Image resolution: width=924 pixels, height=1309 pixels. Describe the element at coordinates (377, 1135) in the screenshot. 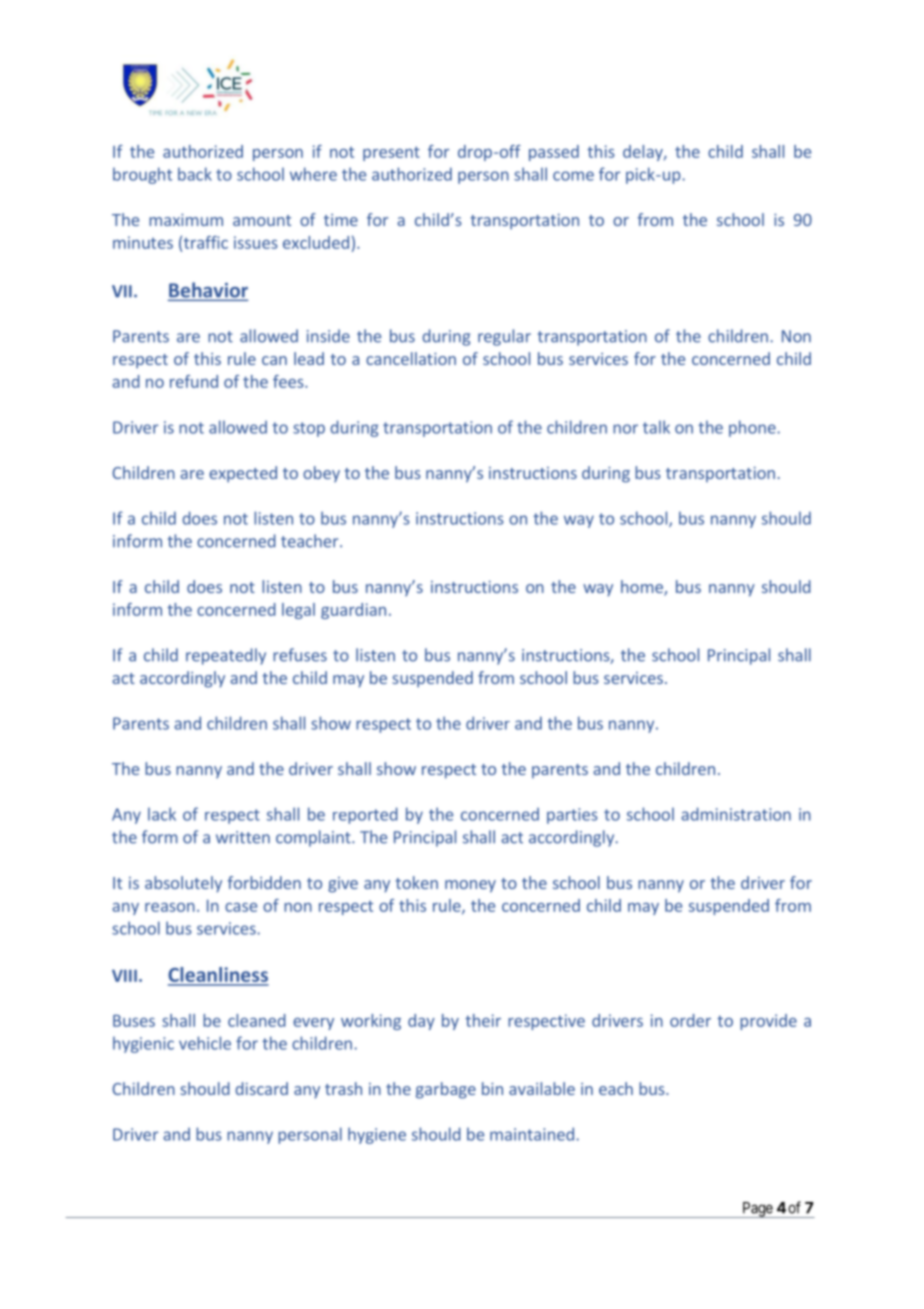

I see `hygiene` at that location.
